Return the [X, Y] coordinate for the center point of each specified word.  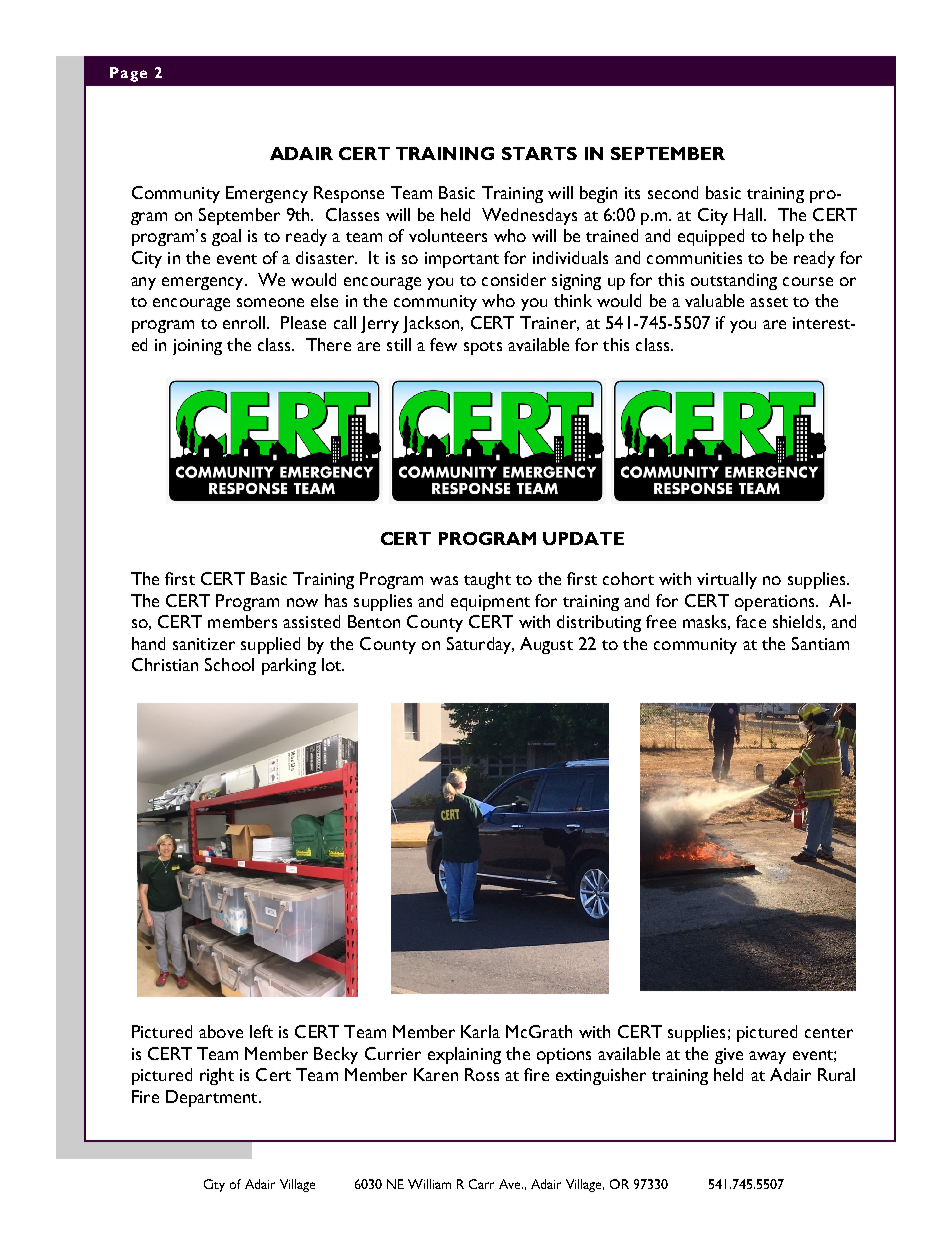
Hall [749, 214]
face [751, 621]
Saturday [480, 645]
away [767, 1057]
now [302, 602]
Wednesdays [529, 216]
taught [487, 580]
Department [213, 1098]
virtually [727, 580]
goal [226, 237]
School [229, 664]
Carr [481, 1184]
